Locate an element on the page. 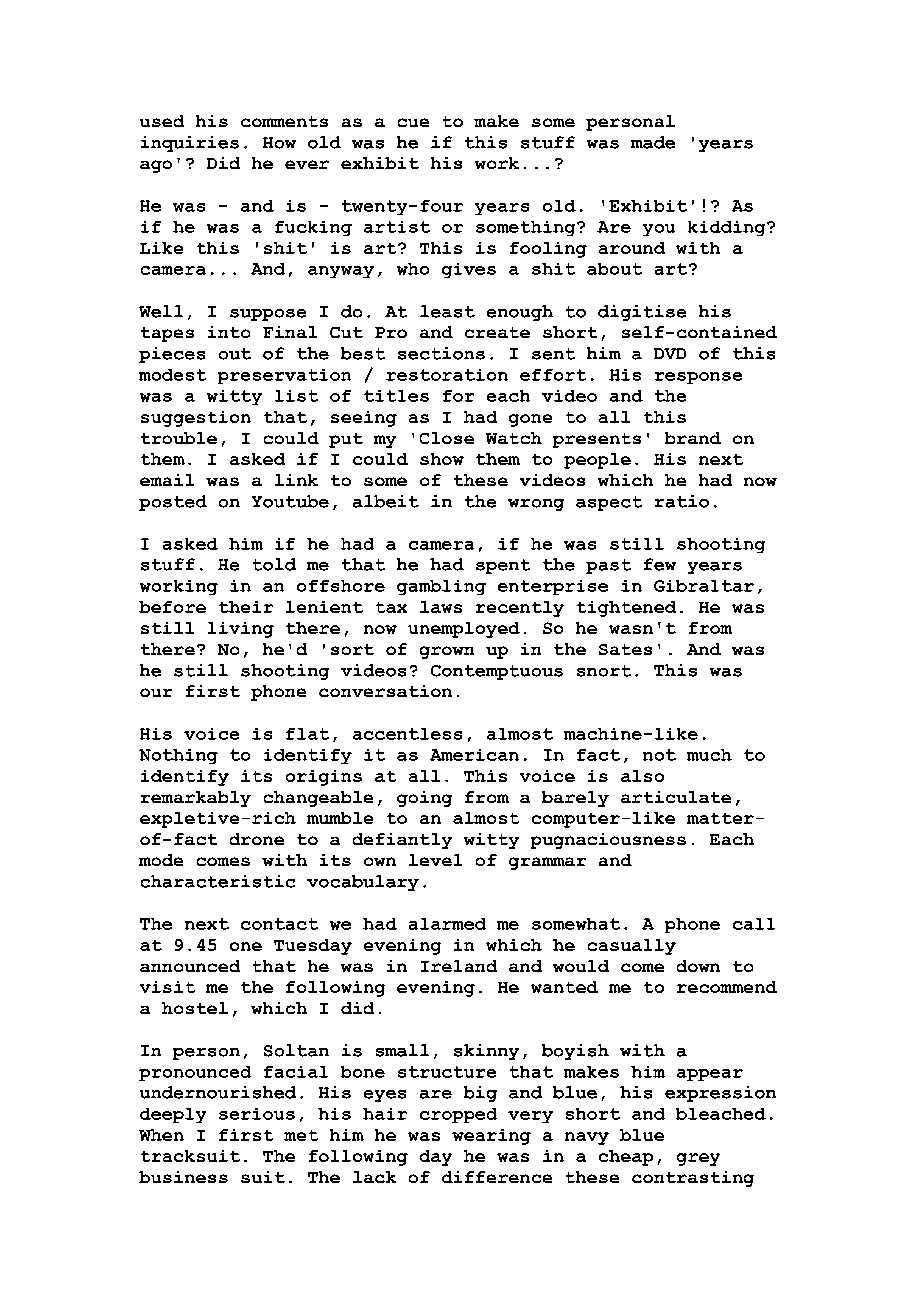  response is located at coordinates (698, 378).
